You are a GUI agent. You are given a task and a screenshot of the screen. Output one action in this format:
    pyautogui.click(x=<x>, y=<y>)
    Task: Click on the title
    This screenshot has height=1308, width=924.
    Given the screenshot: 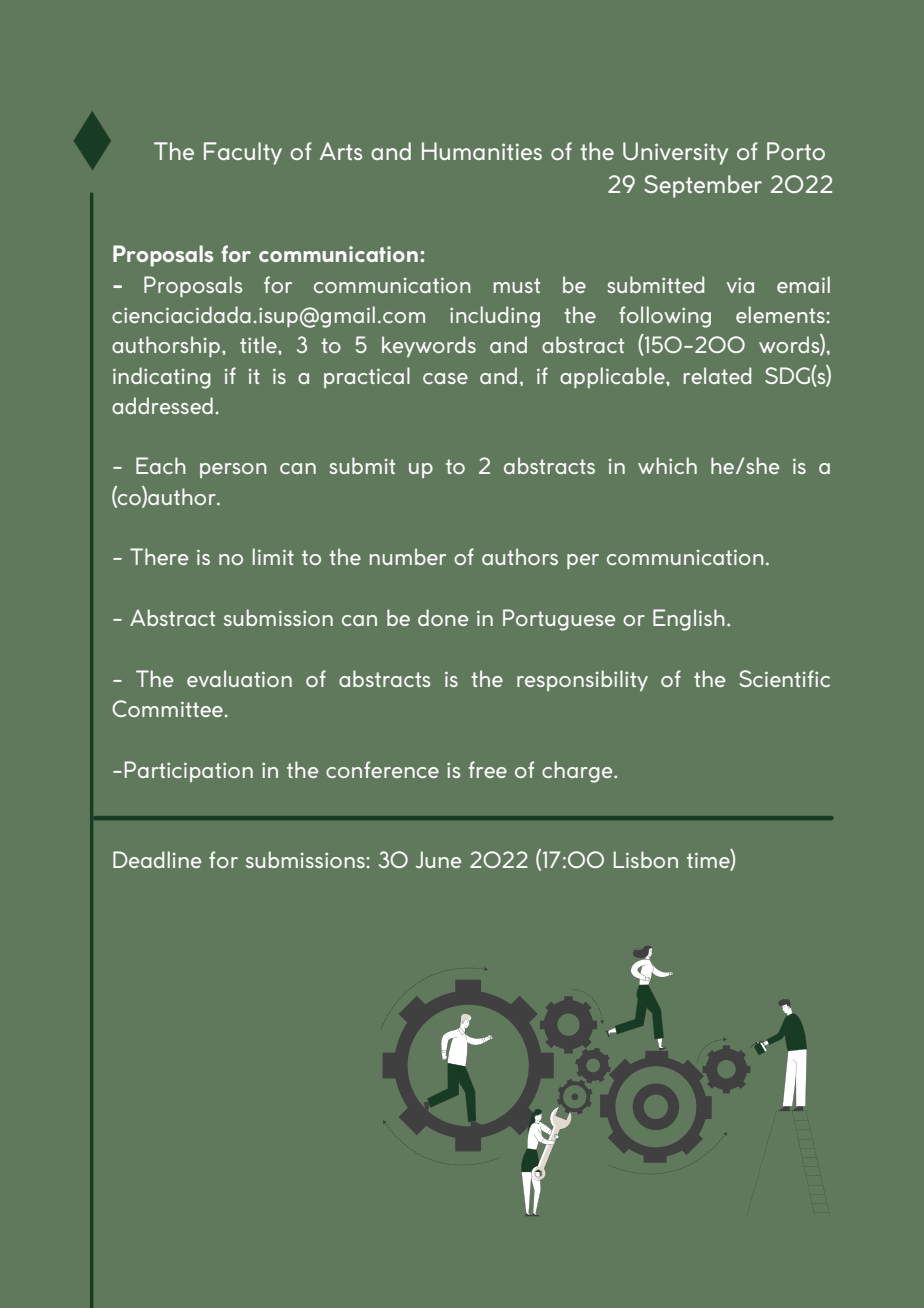 What is the action you would take?
    pyautogui.click(x=259, y=344)
